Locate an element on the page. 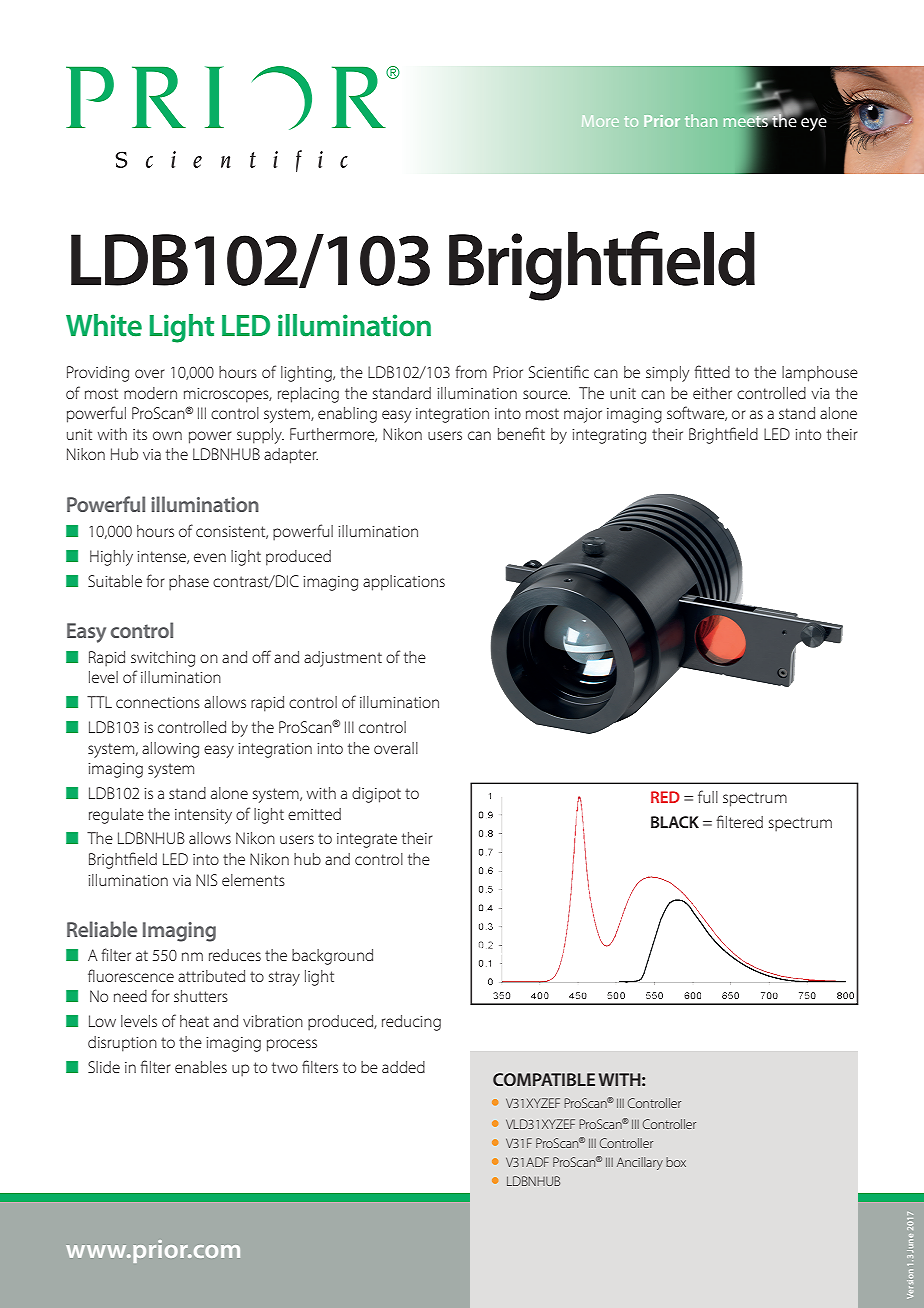 The image size is (924, 1308). NIS is located at coordinates (206, 880).
